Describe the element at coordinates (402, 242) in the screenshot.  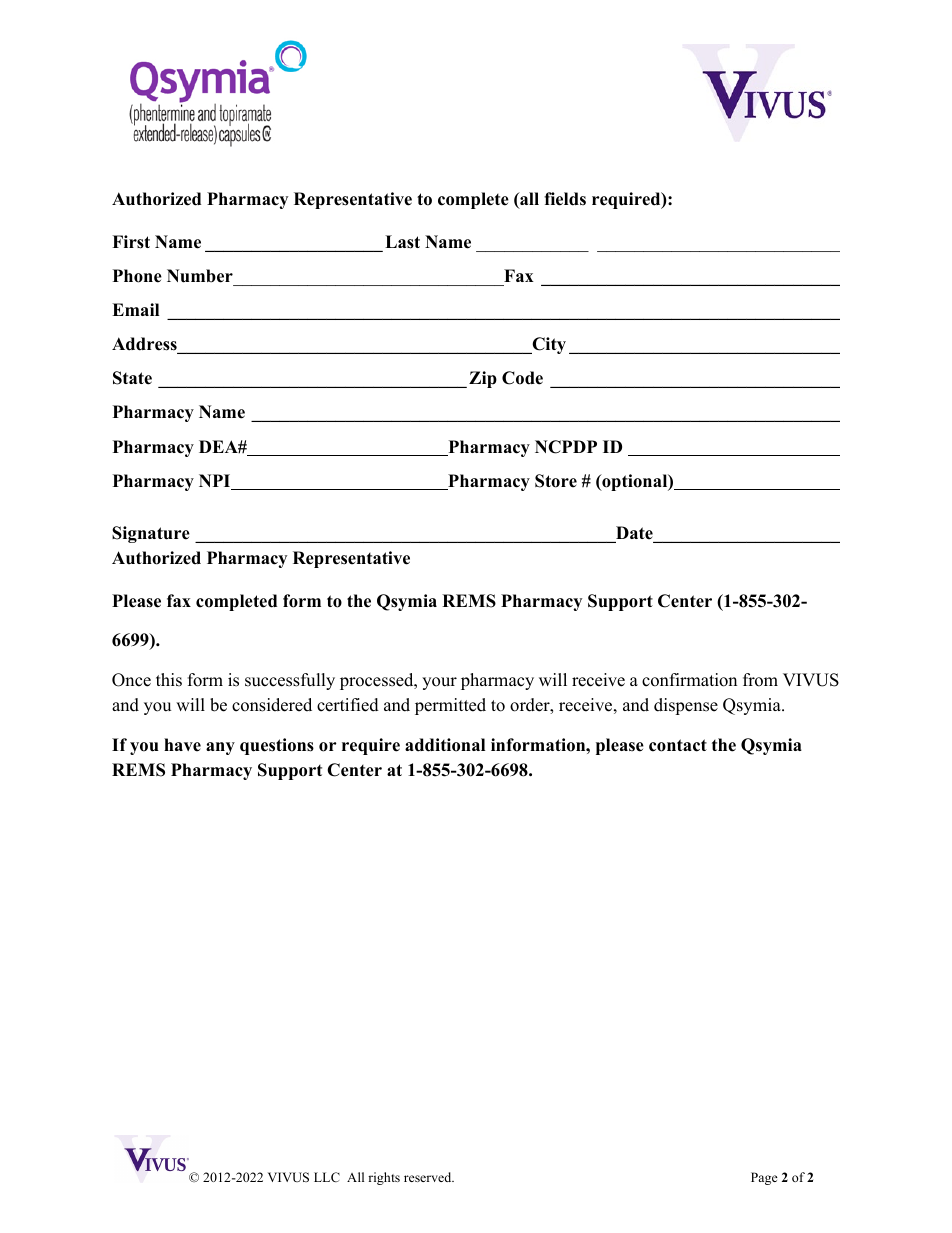
I see `Last` at that location.
